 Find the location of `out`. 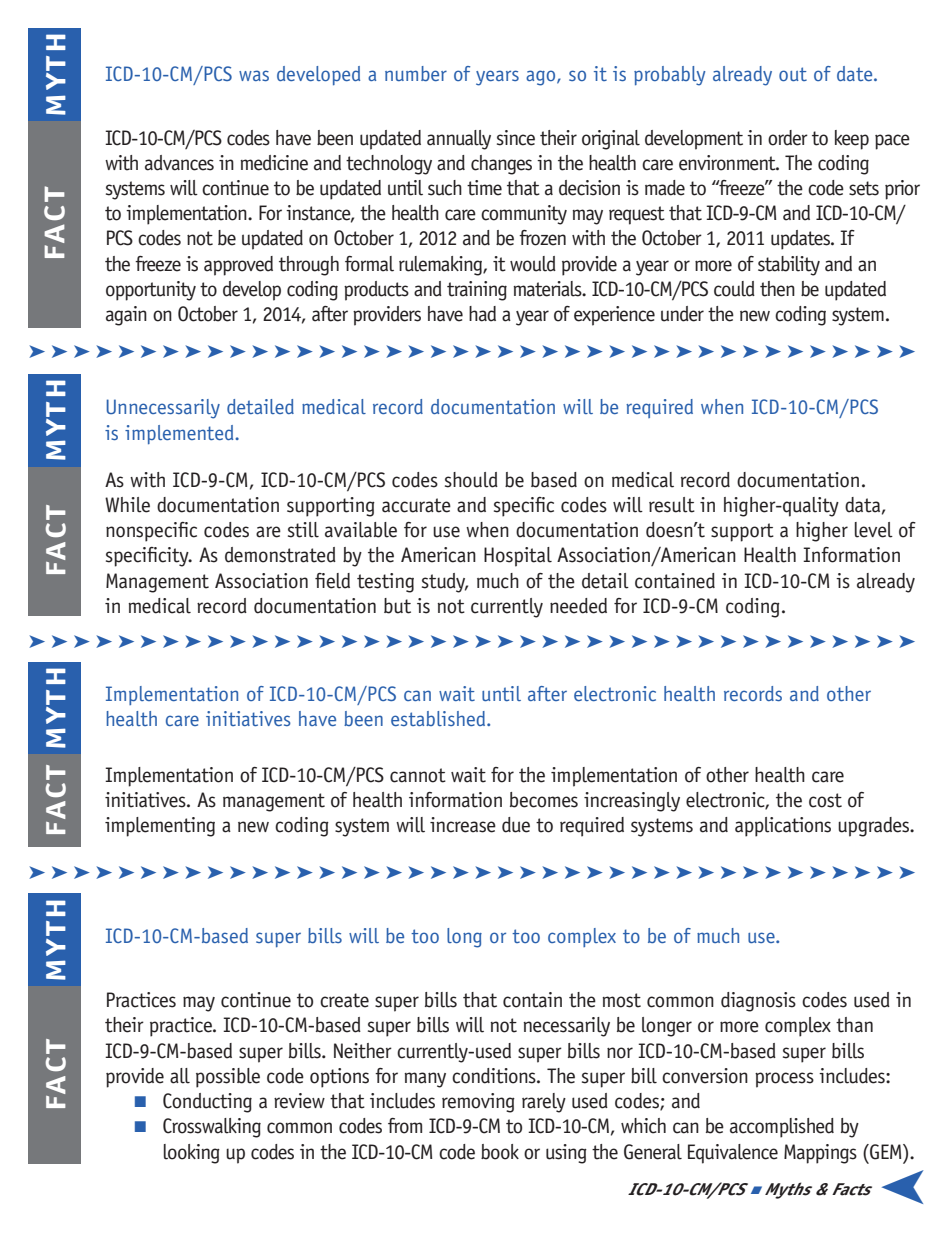

out is located at coordinates (793, 74).
